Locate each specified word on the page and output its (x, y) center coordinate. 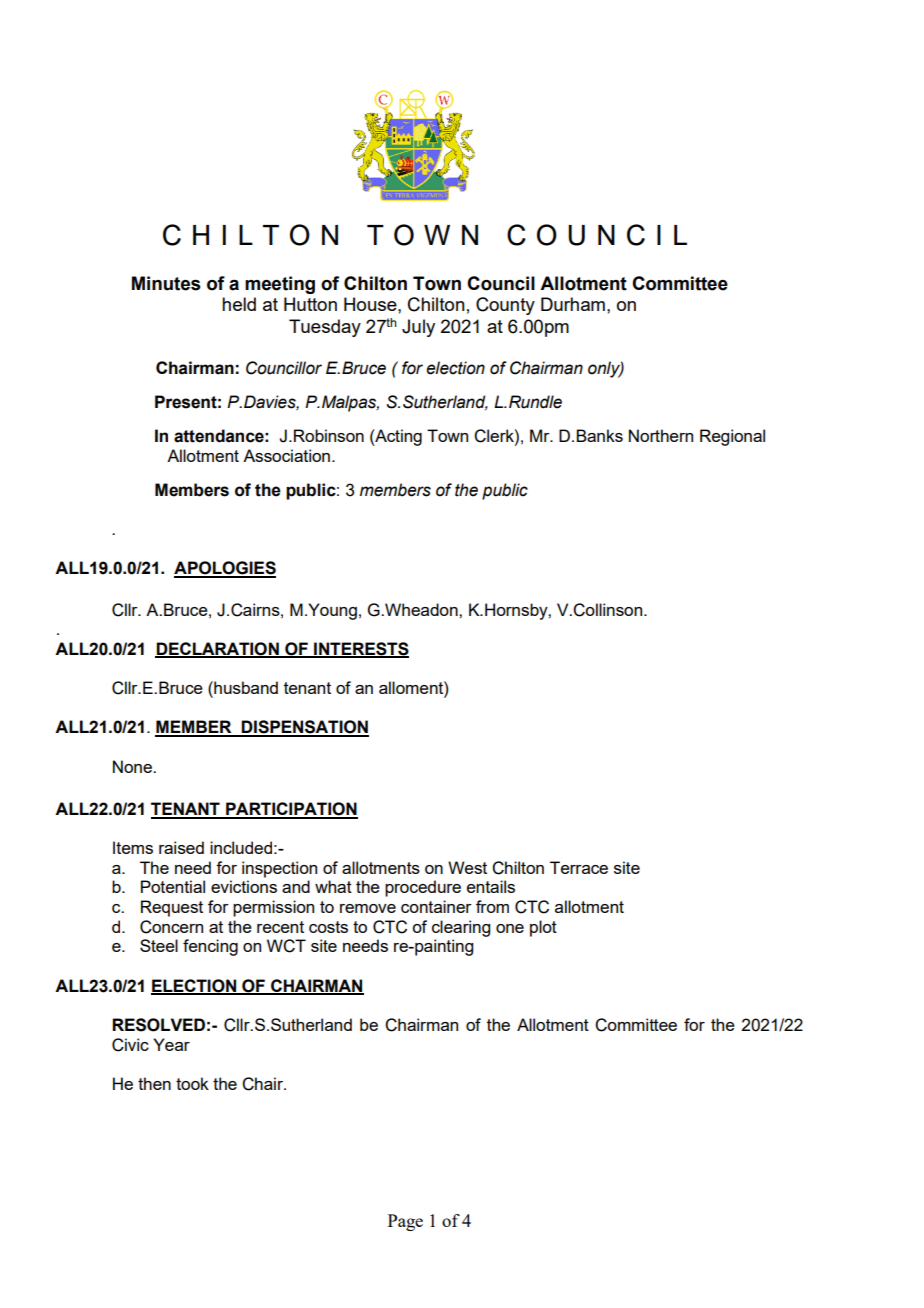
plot (543, 928)
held (239, 304)
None (133, 766)
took (192, 1083)
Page (405, 1222)
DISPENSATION (304, 728)
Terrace (579, 867)
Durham (573, 304)
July (418, 328)
